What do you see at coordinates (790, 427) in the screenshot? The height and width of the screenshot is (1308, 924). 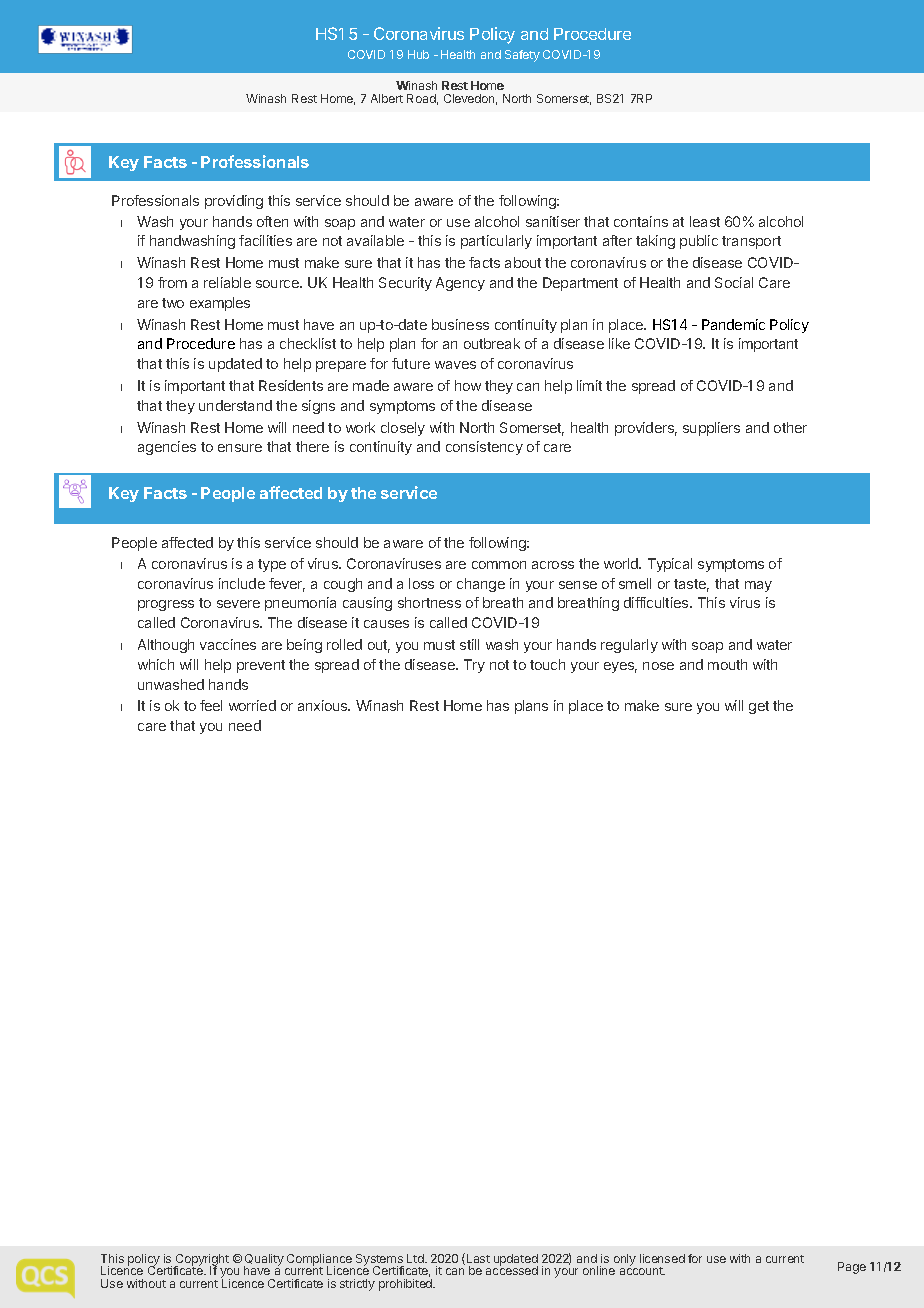 I see `other` at bounding box center [790, 427].
